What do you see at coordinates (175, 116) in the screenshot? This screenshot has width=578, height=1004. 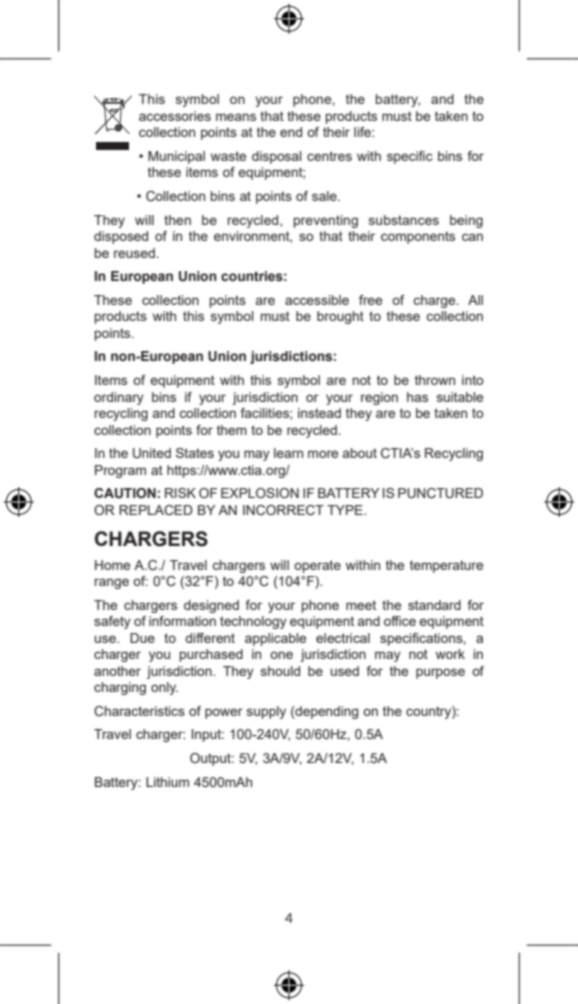 I see `accessories` at bounding box center [175, 116].
